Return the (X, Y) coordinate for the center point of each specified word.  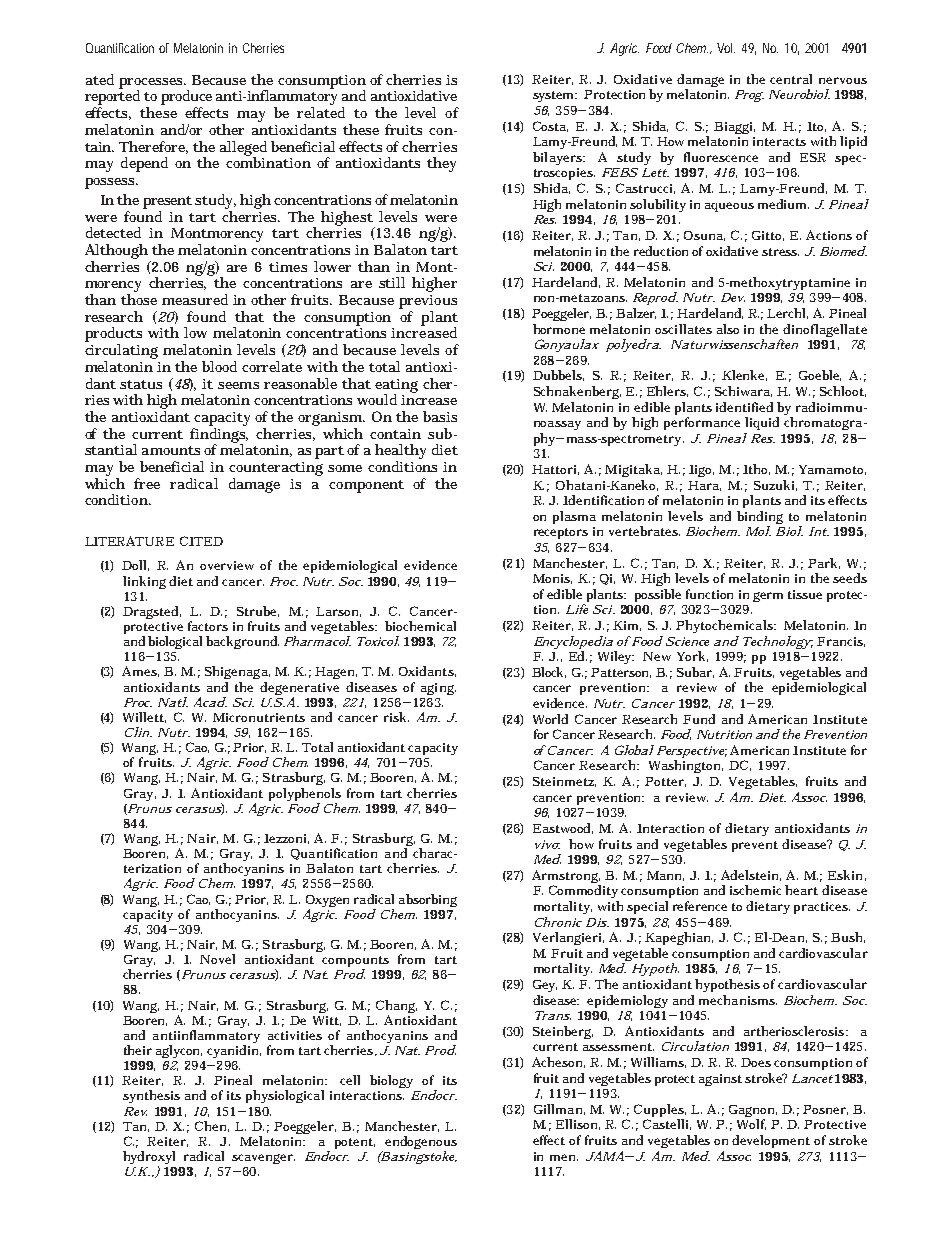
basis (440, 416)
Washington (686, 766)
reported (112, 98)
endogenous (421, 1144)
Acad (210, 702)
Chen (212, 1126)
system (555, 96)
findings (219, 435)
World (550, 719)
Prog (749, 96)
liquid (762, 423)
